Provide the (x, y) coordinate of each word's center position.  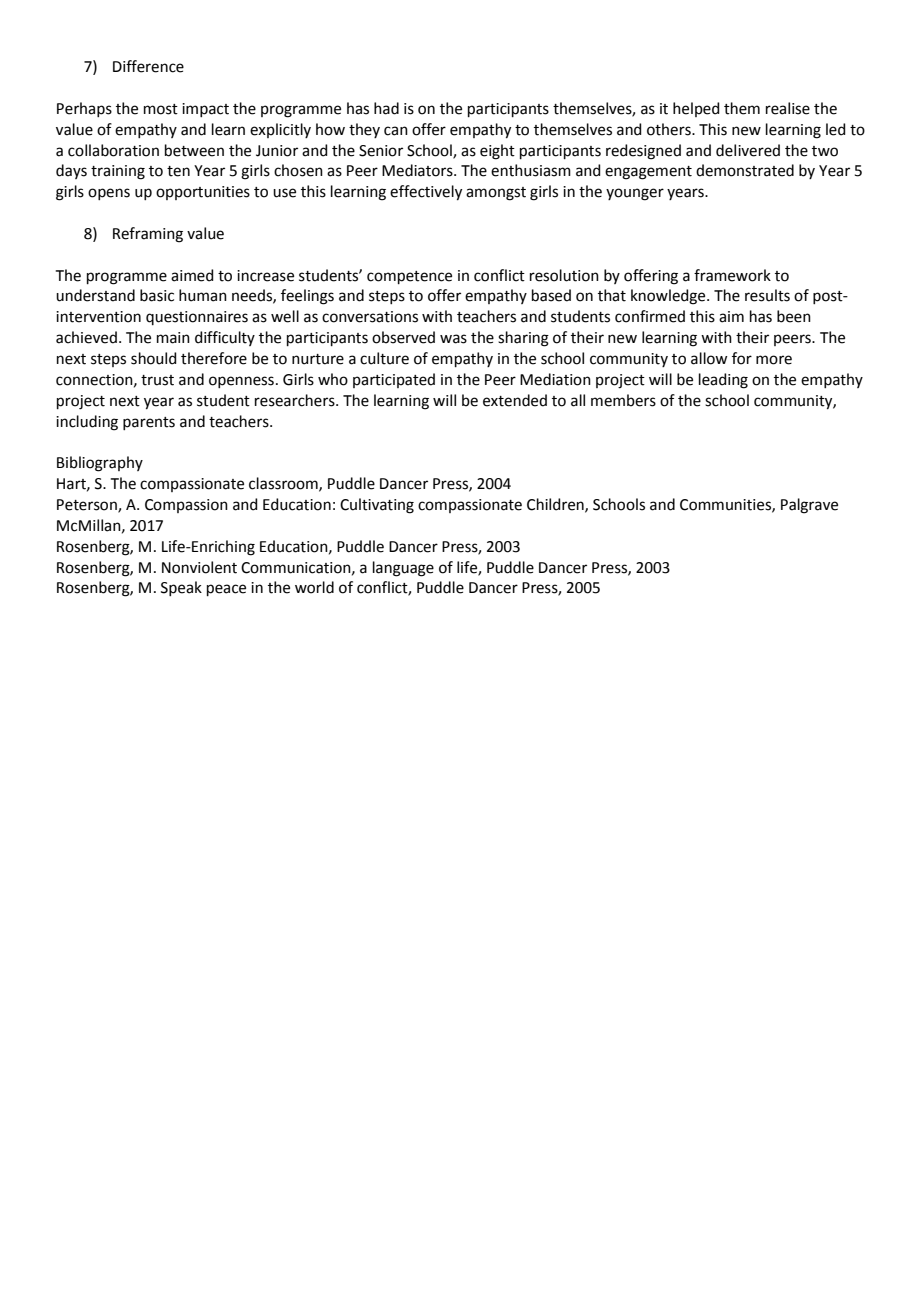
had (386, 108)
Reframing (148, 235)
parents (149, 423)
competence (409, 277)
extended (515, 400)
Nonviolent (199, 567)
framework (732, 275)
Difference (148, 66)
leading (723, 381)
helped (696, 109)
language (403, 569)
